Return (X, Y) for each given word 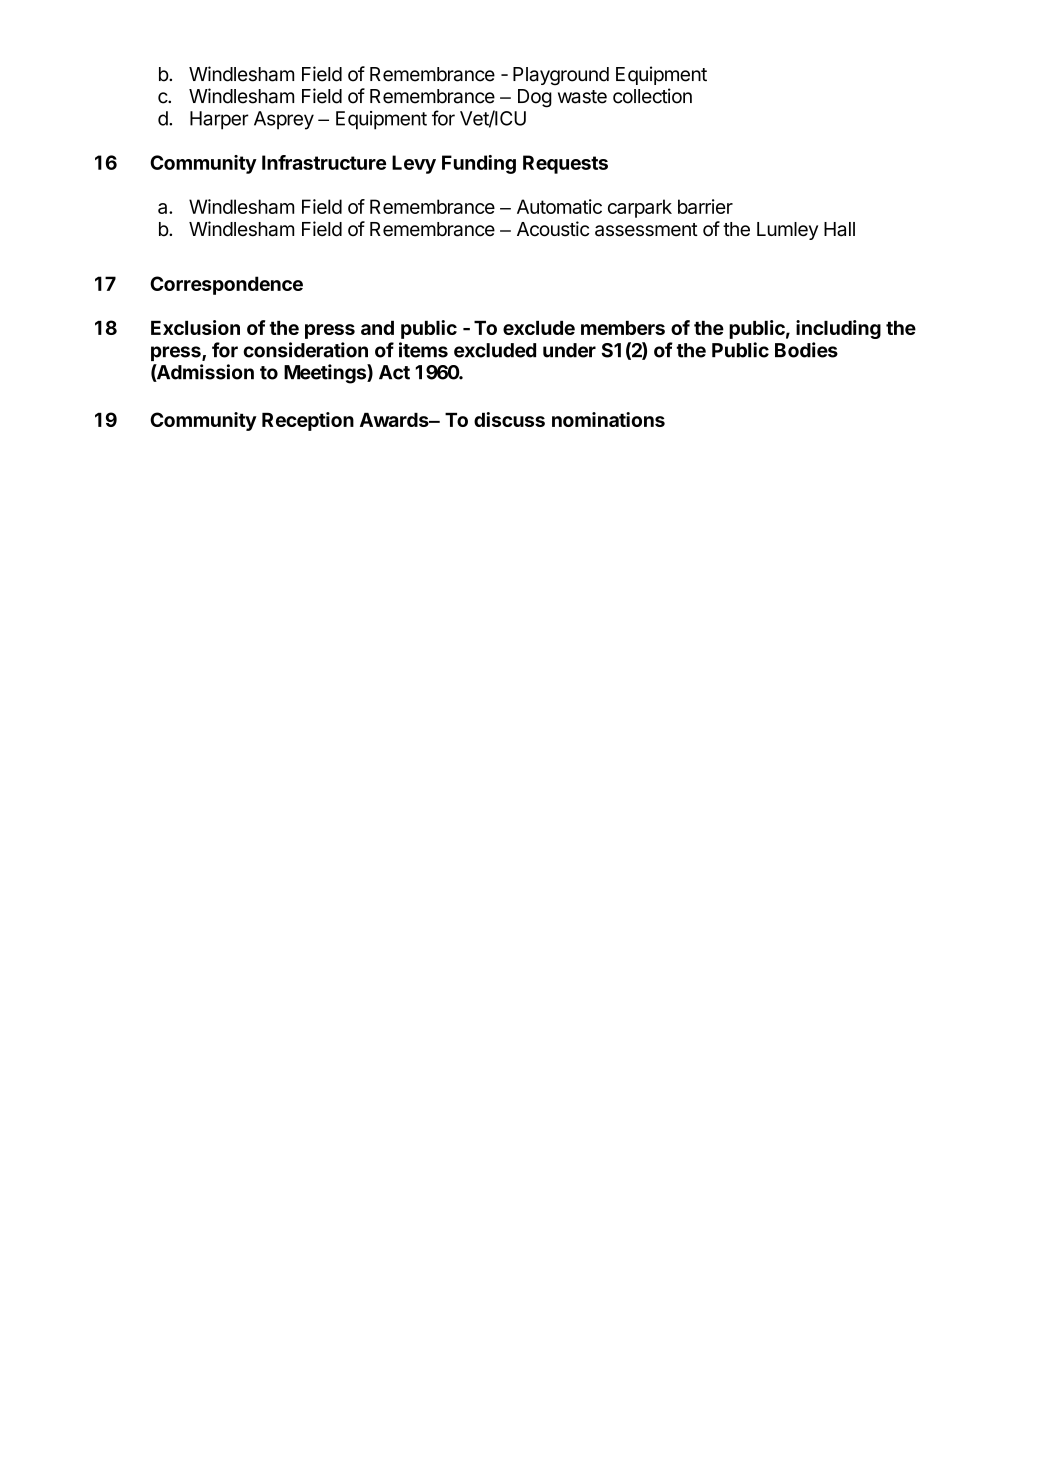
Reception (308, 421)
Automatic (559, 206)
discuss (509, 419)
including (838, 329)
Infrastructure (324, 162)
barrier (705, 206)
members (623, 328)
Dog (535, 98)
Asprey (284, 120)
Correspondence (226, 285)
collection (652, 96)
